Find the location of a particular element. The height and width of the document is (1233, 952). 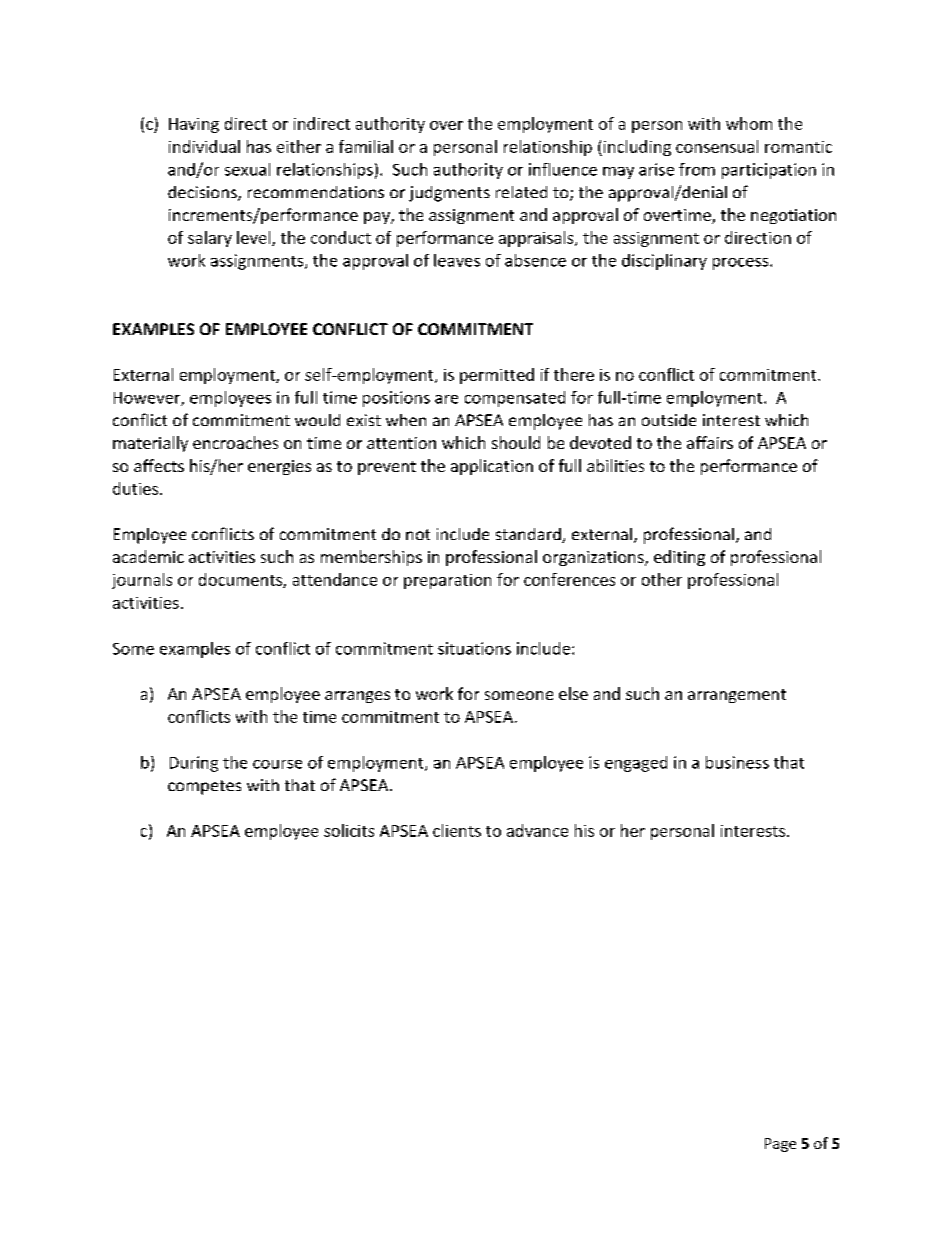

individual is located at coordinates (204, 146).
